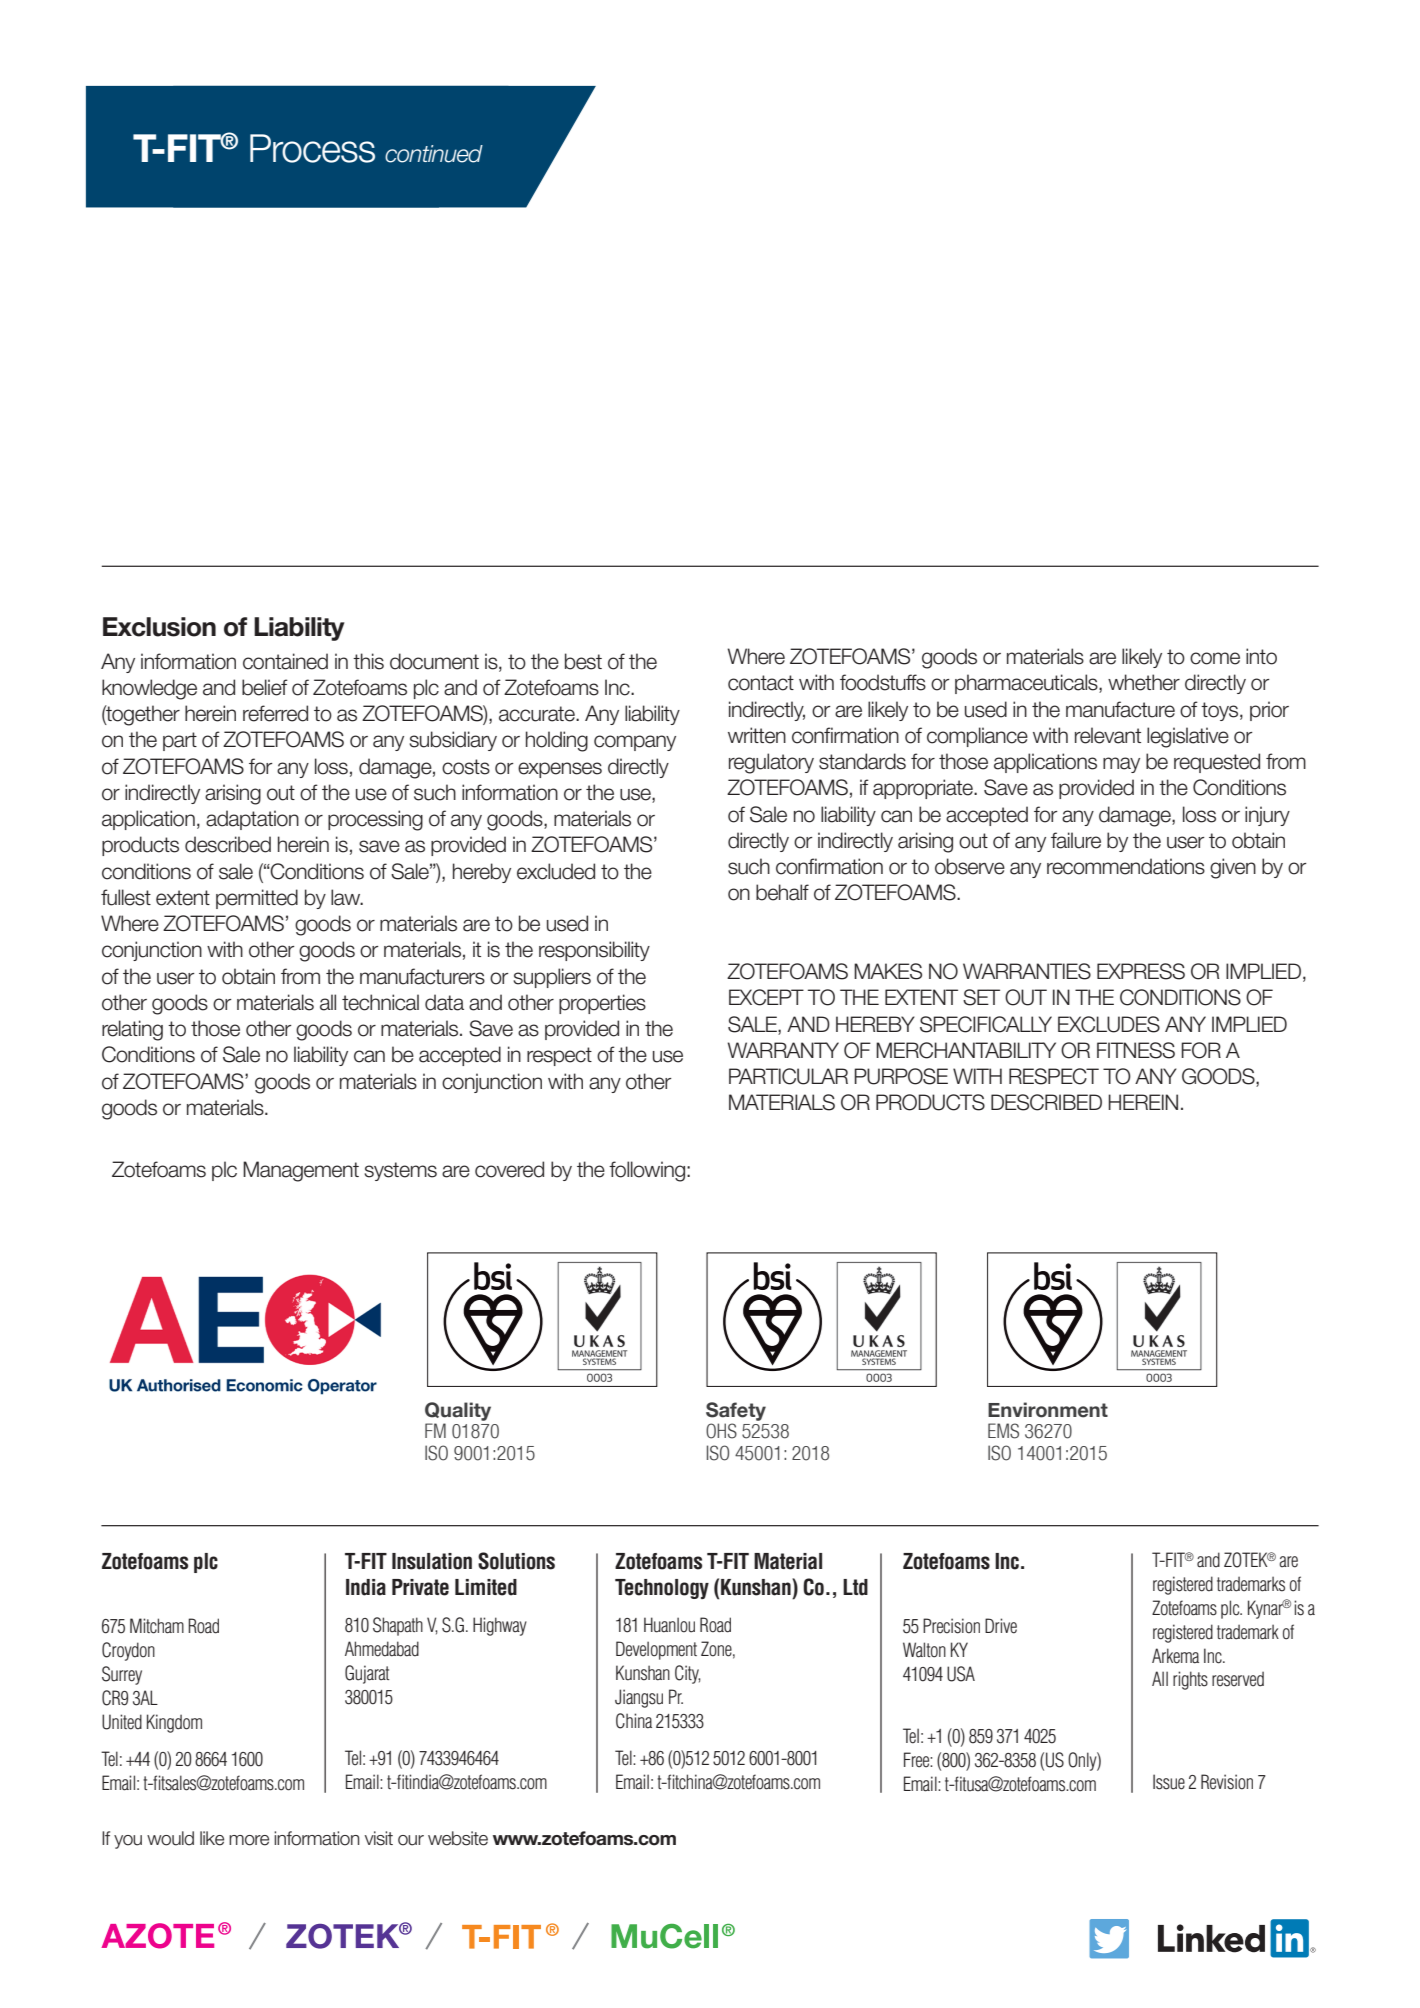  Describe the element at coordinates (583, 661) in the page. I see `best` at that location.
